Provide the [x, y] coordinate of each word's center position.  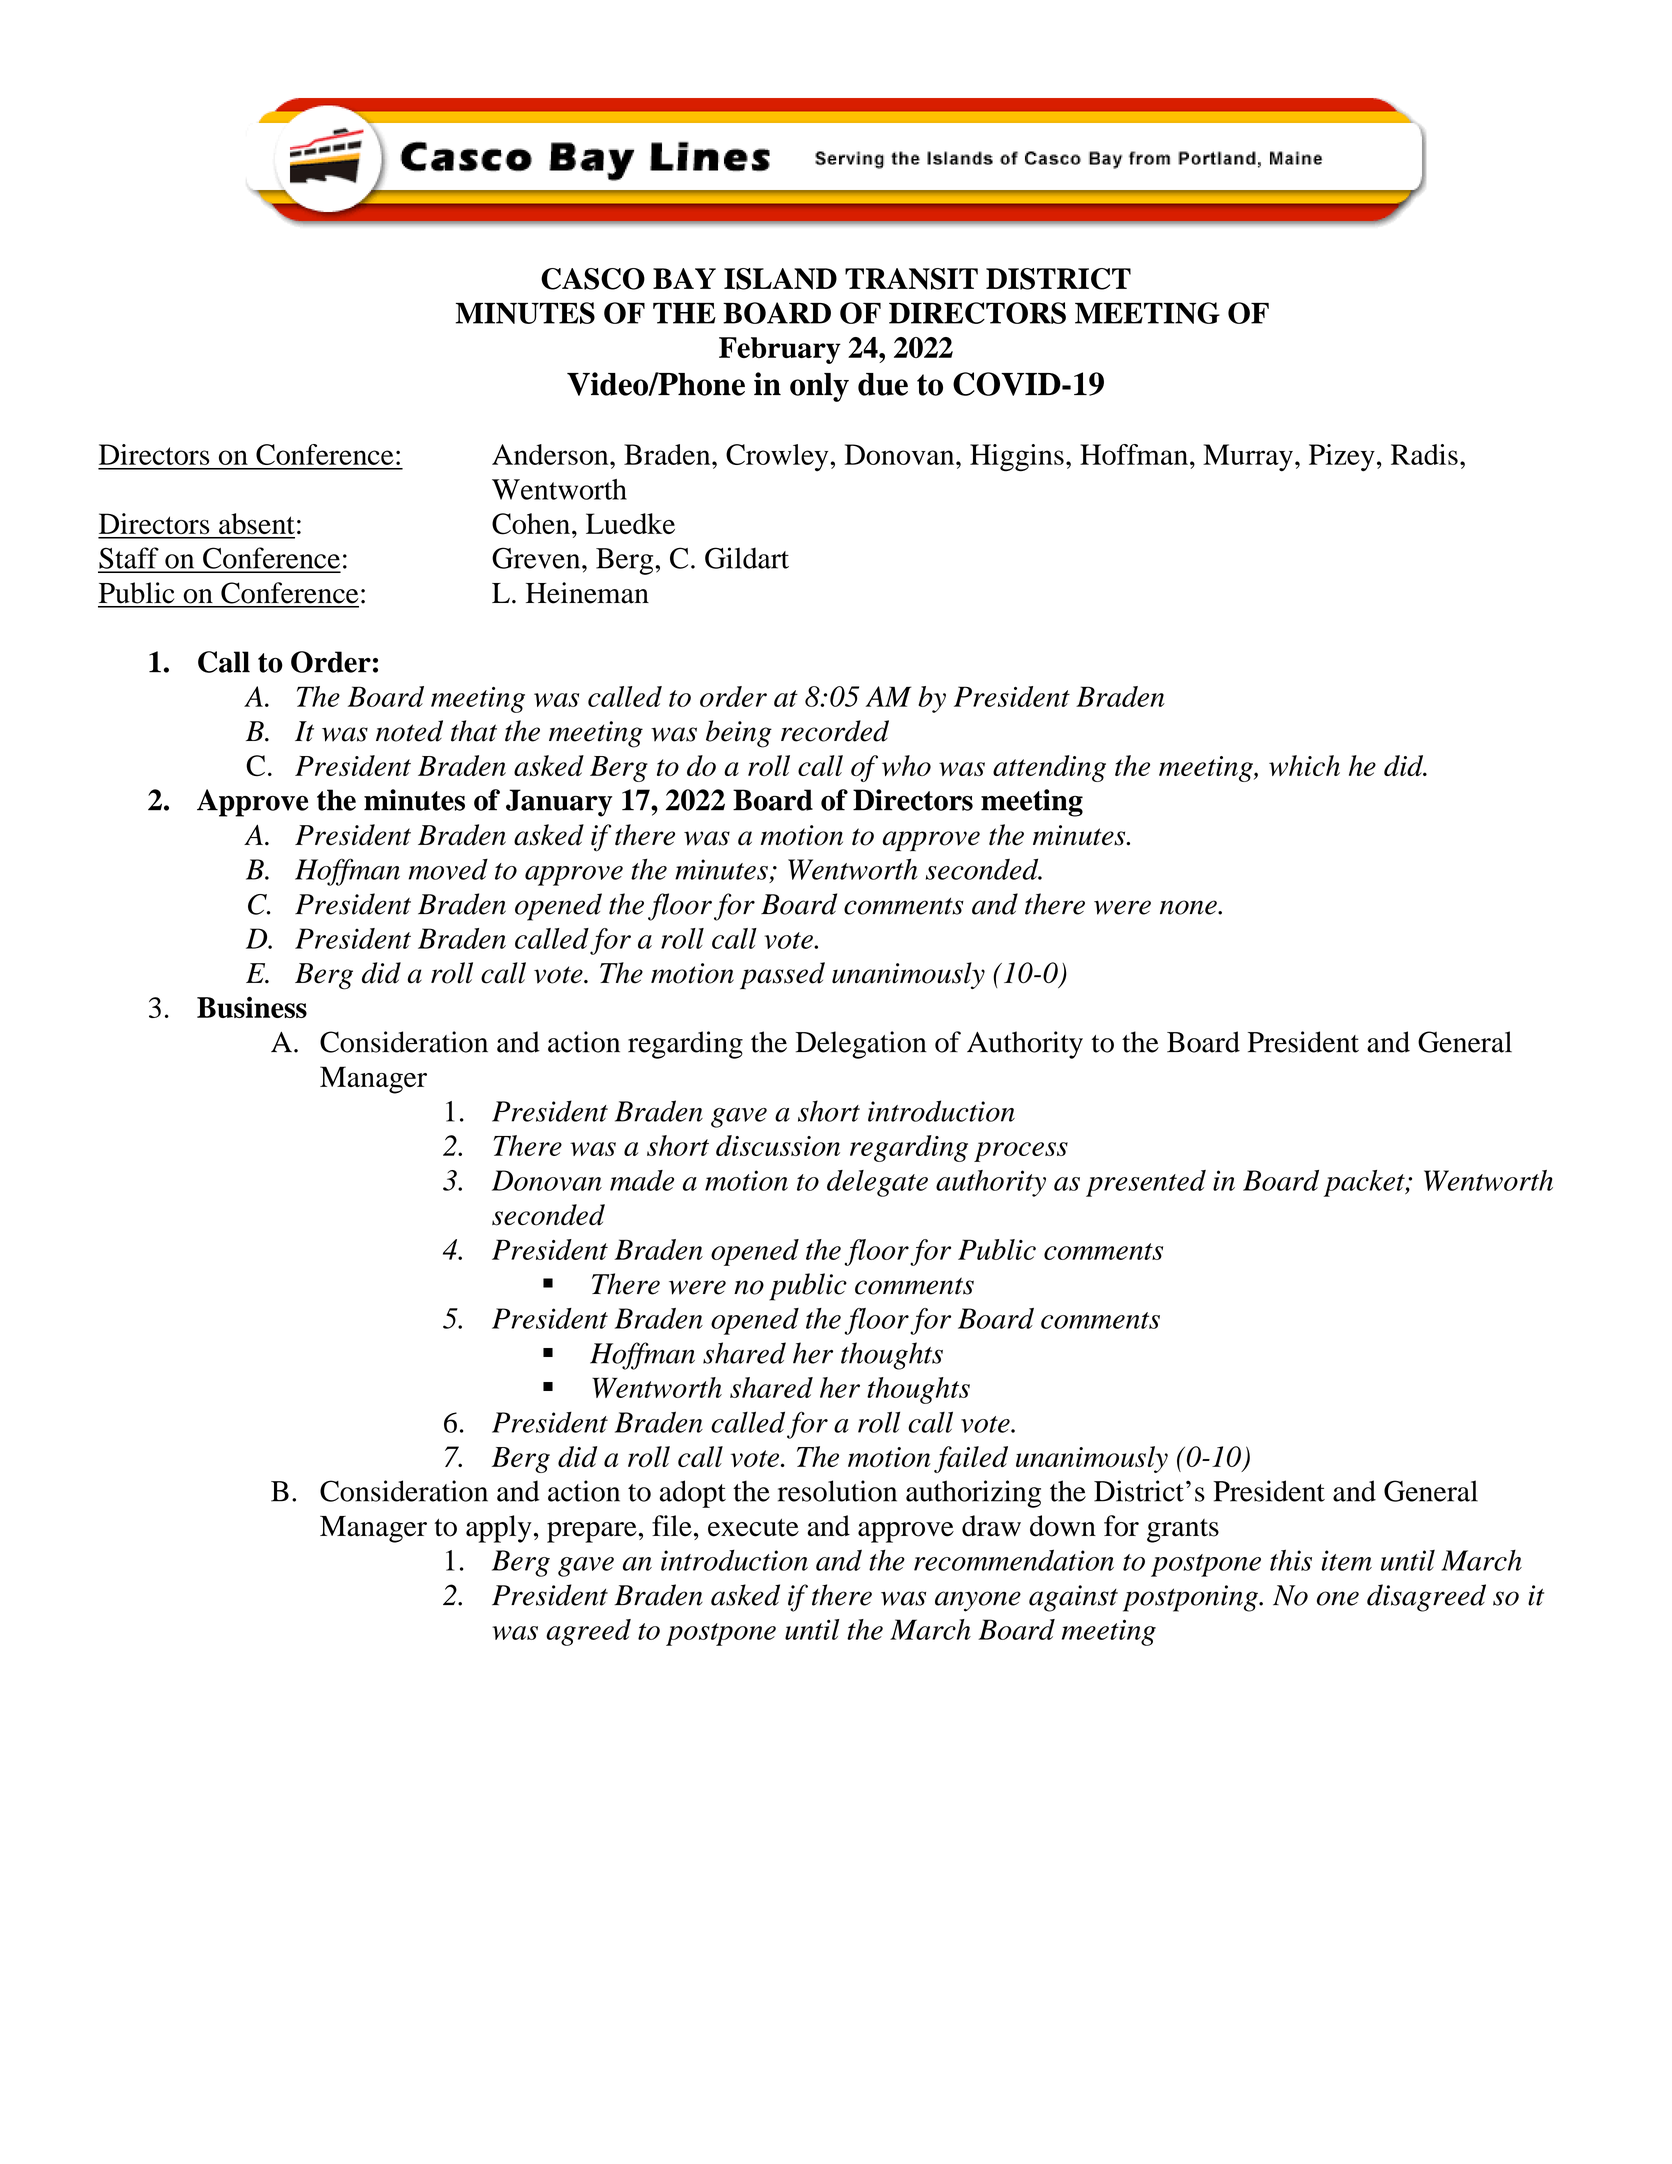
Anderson [551, 454]
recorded [835, 731]
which [1304, 765]
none [1189, 907]
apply [499, 1529]
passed [782, 976]
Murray [1248, 458]
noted [409, 731]
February [780, 350]
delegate [877, 1183]
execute [753, 1528]
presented [1146, 1183]
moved [448, 869]
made [642, 1180]
